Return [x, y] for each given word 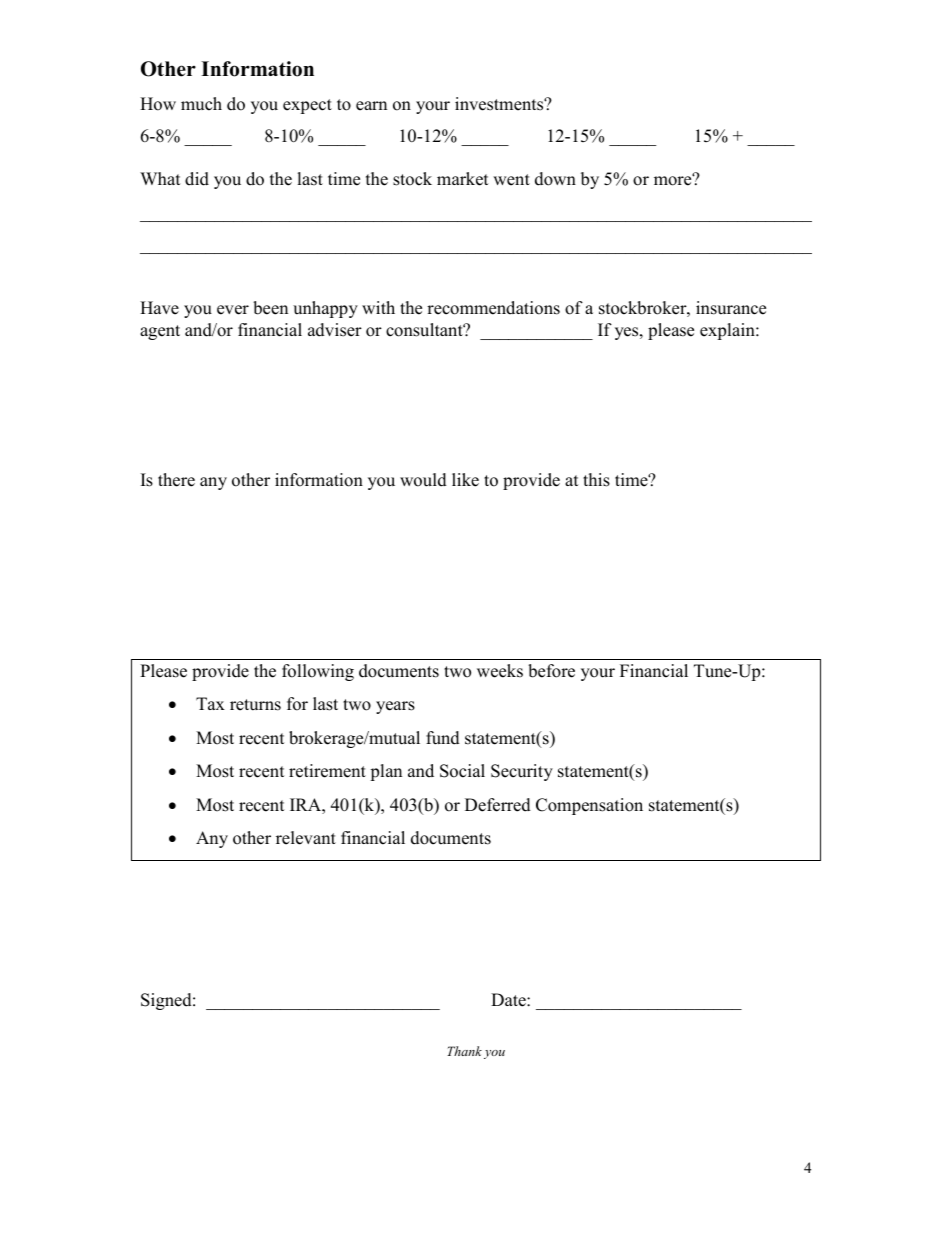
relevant [306, 838]
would [423, 480]
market [463, 179]
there [176, 480]
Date [509, 1000]
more [674, 180]
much [201, 104]
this [596, 480]
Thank [464, 1051]
